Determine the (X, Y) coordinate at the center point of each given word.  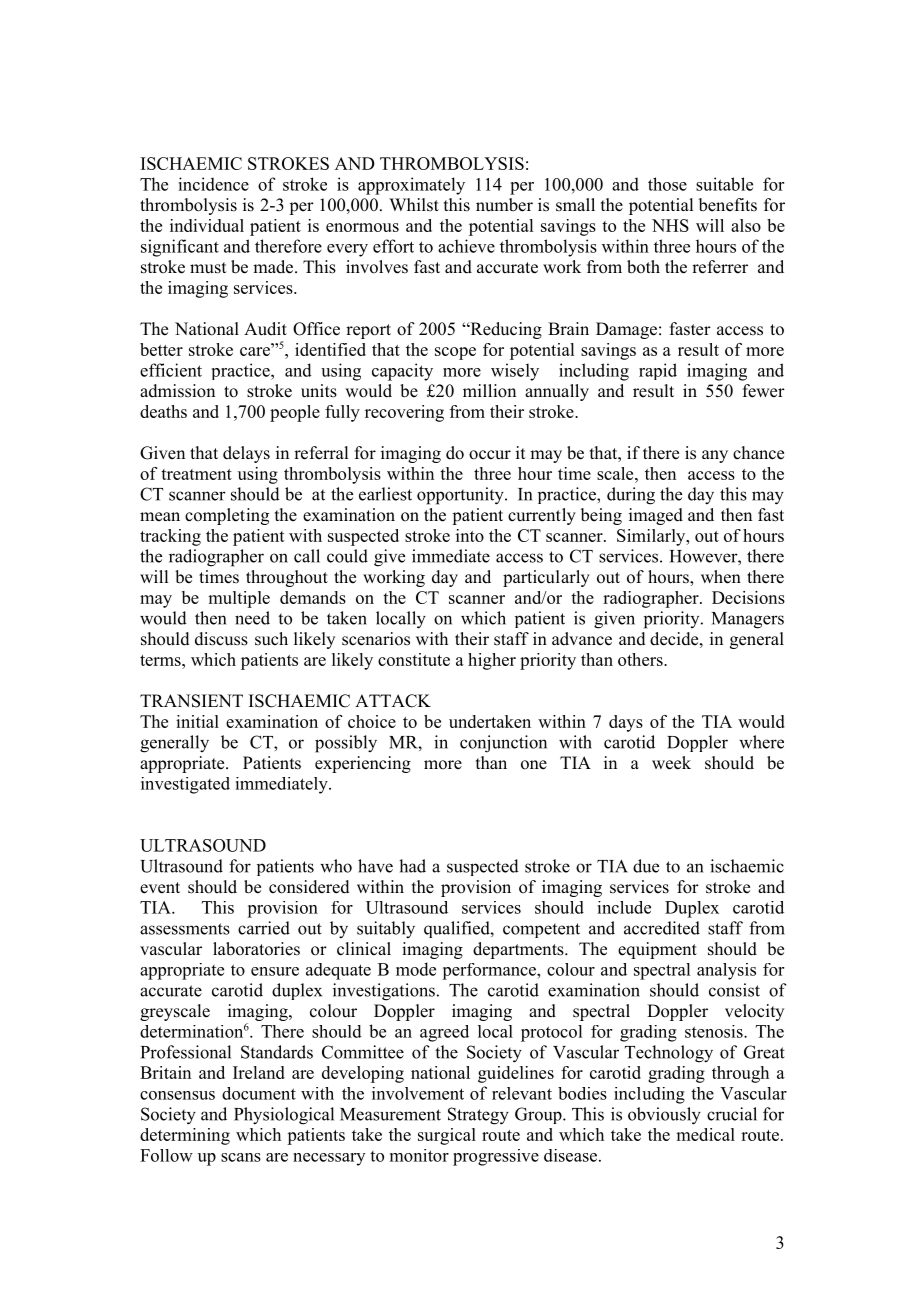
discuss (221, 639)
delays (246, 454)
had (412, 866)
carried (264, 928)
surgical (447, 1136)
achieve (466, 246)
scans (241, 1157)
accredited (662, 928)
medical (705, 1134)
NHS (670, 225)
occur (490, 455)
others (641, 659)
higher (492, 661)
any (715, 456)
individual (207, 225)
